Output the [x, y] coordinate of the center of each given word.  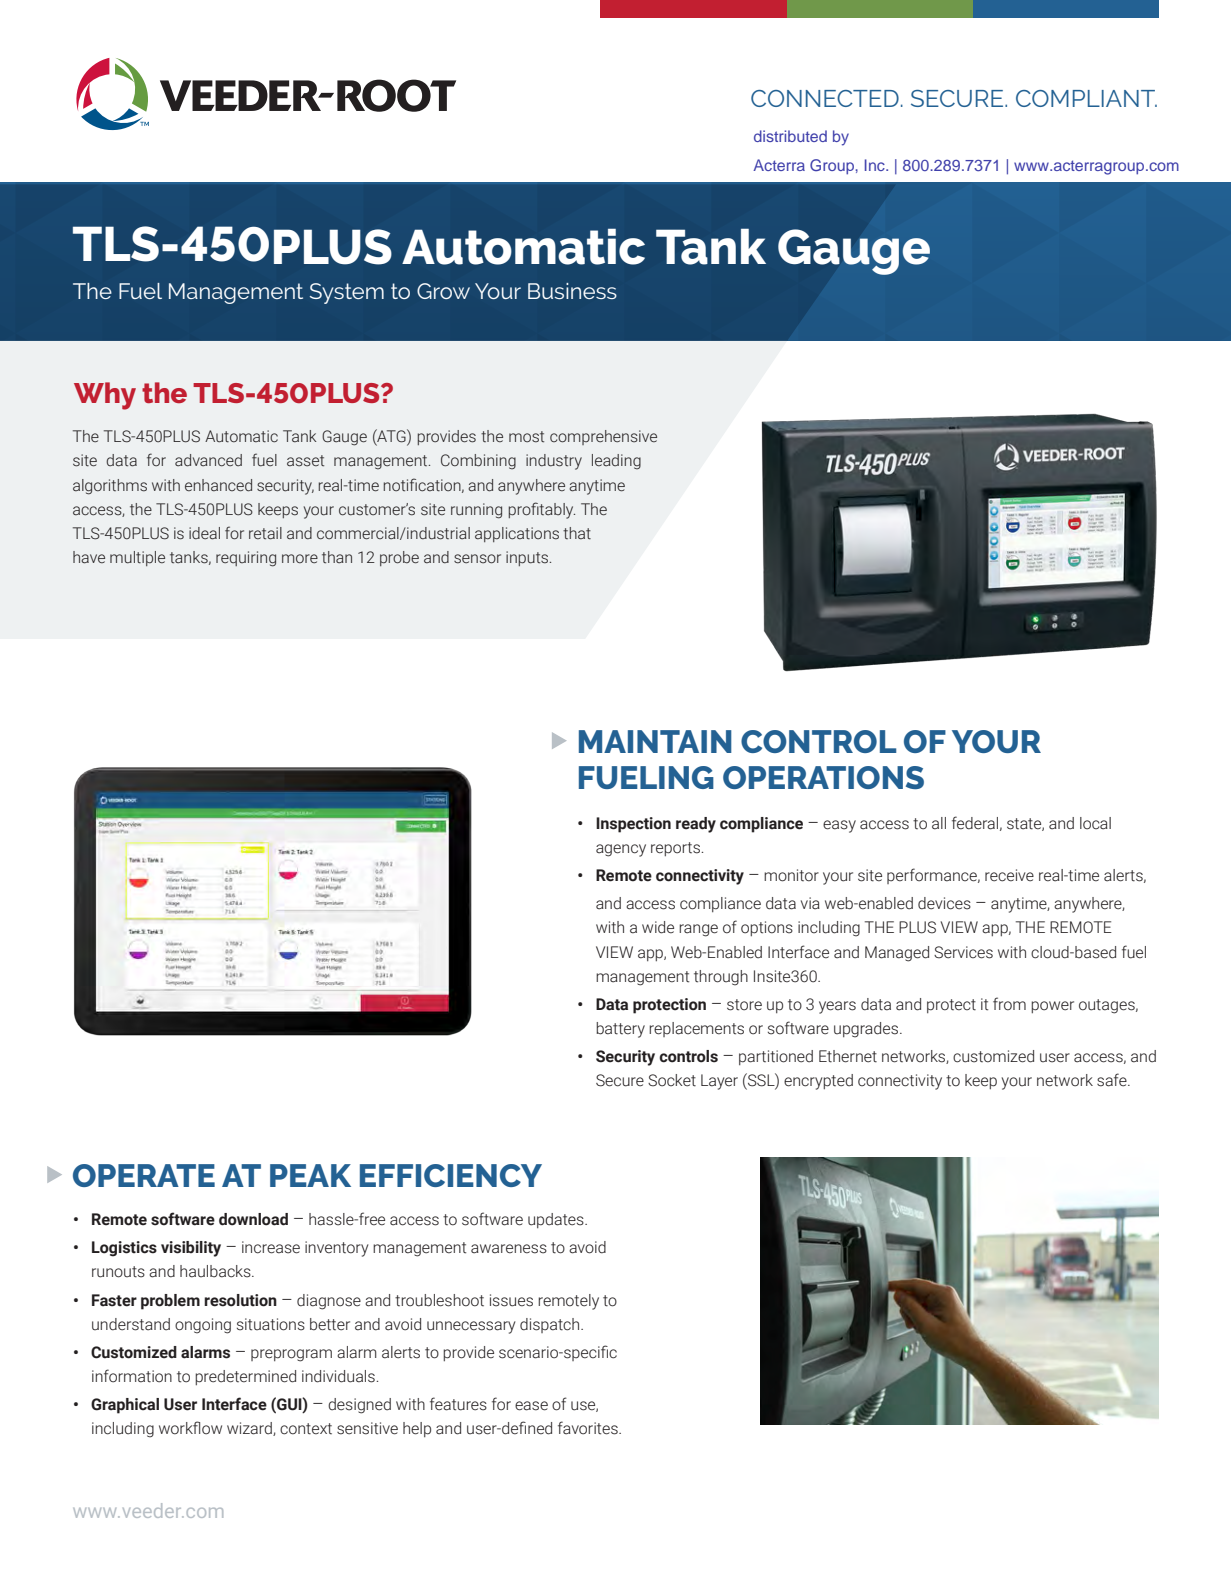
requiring [246, 559]
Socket [672, 1080]
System [347, 293]
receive [1009, 875]
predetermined [245, 1377]
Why [105, 396]
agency [621, 850]
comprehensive [603, 437]
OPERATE [144, 1175]
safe [1113, 1080]
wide [658, 927]
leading [616, 461]
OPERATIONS [823, 777]
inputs [528, 558]
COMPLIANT [1086, 98]
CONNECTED [825, 98]
